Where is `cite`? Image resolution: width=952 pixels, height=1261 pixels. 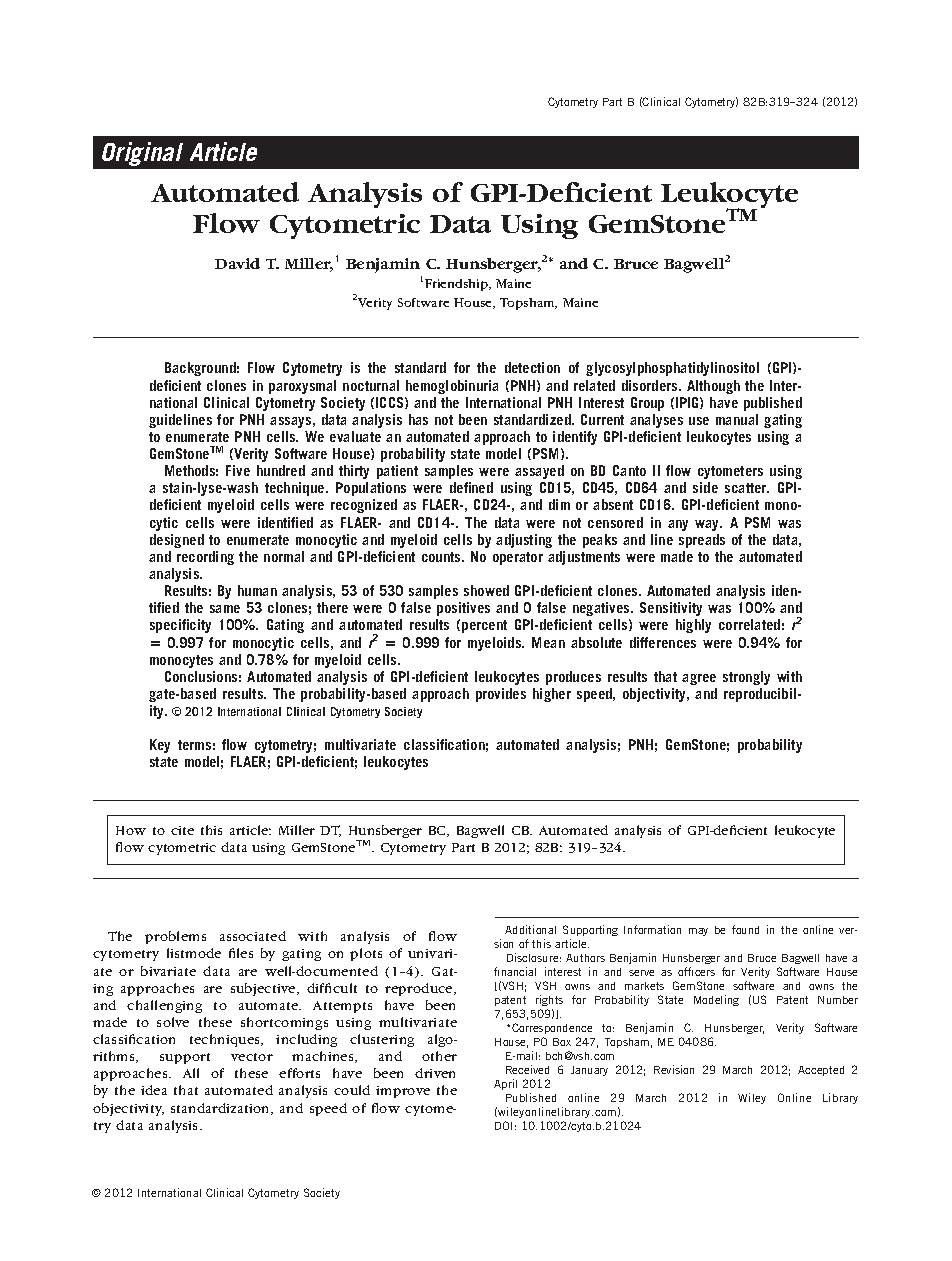 cite is located at coordinates (182, 830).
